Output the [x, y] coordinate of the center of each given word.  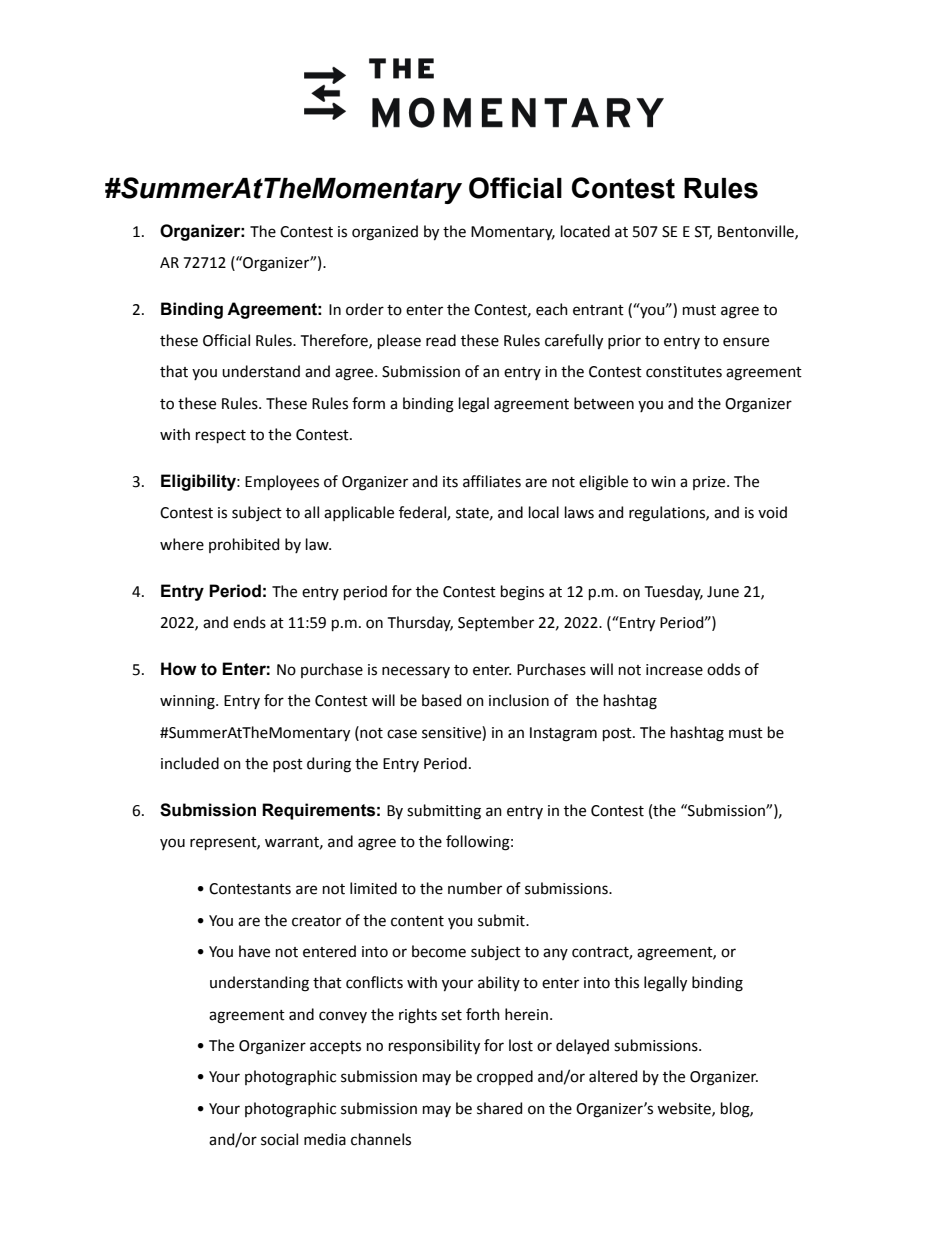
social [279, 1139]
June [723, 592]
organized [385, 233]
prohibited [244, 545]
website [685, 1109]
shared [499, 1108]
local [544, 512]
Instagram [563, 734]
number [475, 888]
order [365, 309]
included [190, 763]
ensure [746, 342]
